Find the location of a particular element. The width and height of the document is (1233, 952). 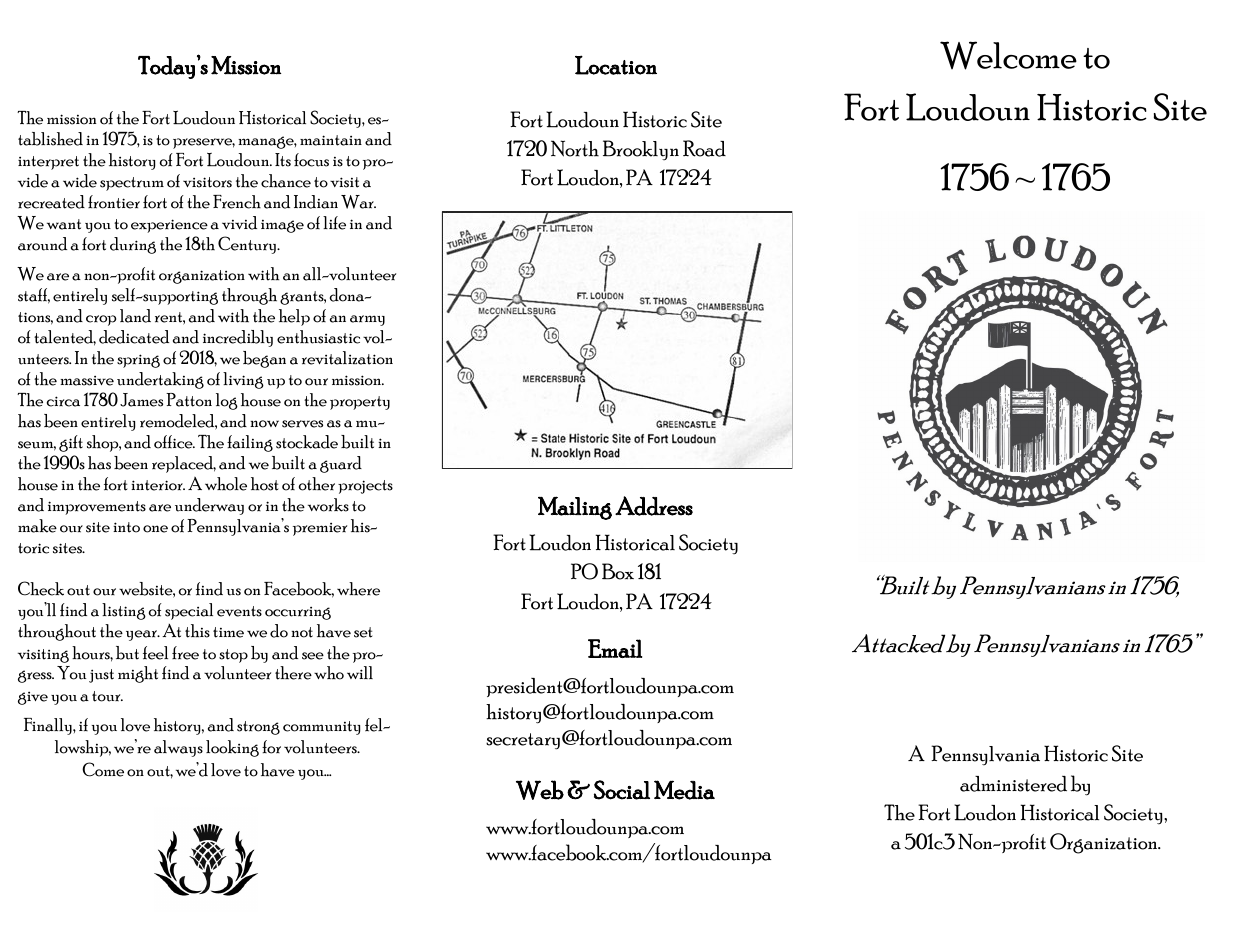

Address is located at coordinates (654, 506).
